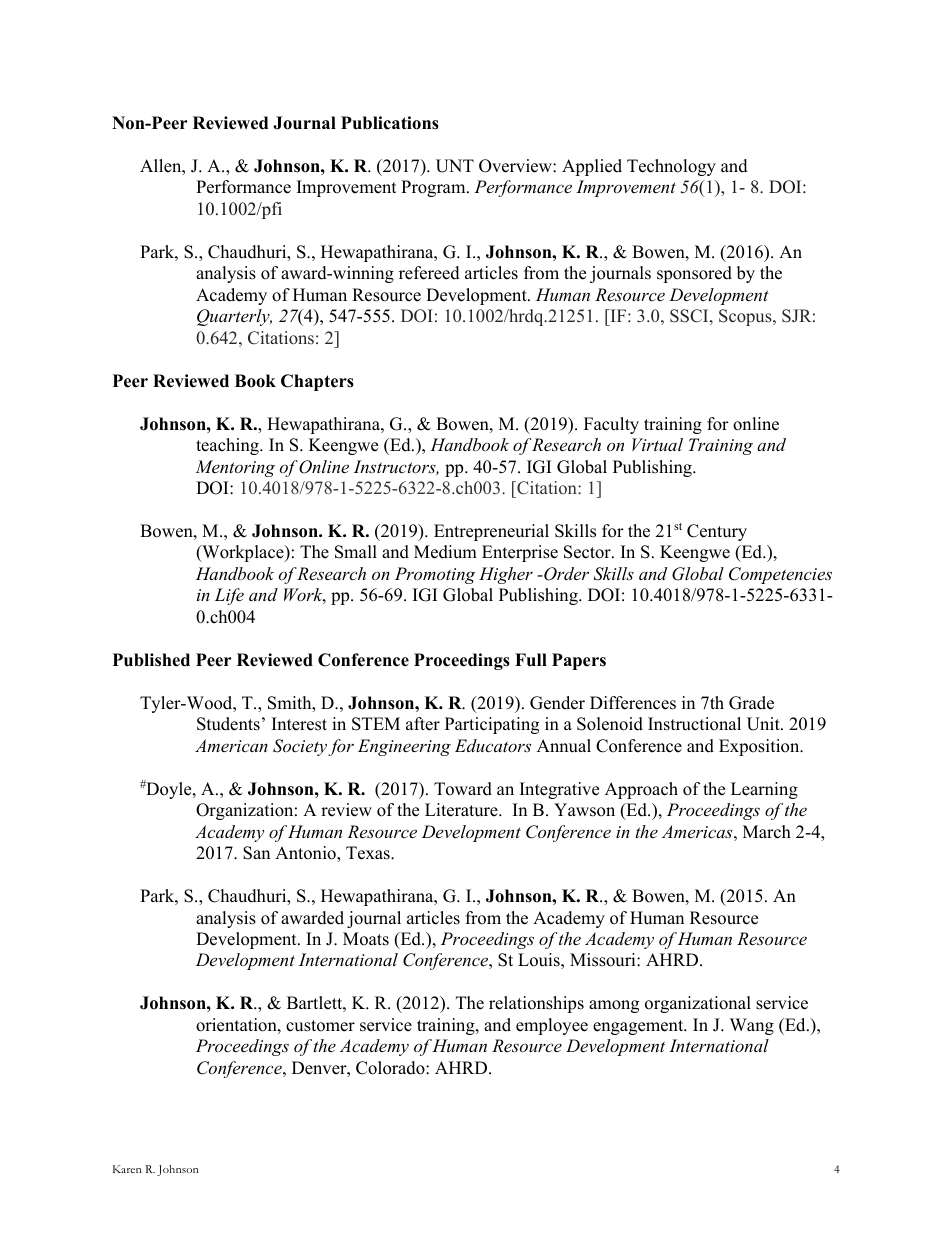 This screenshot has width=952, height=1233. Describe the element at coordinates (493, 745) in the screenshot. I see `Educators` at that location.
